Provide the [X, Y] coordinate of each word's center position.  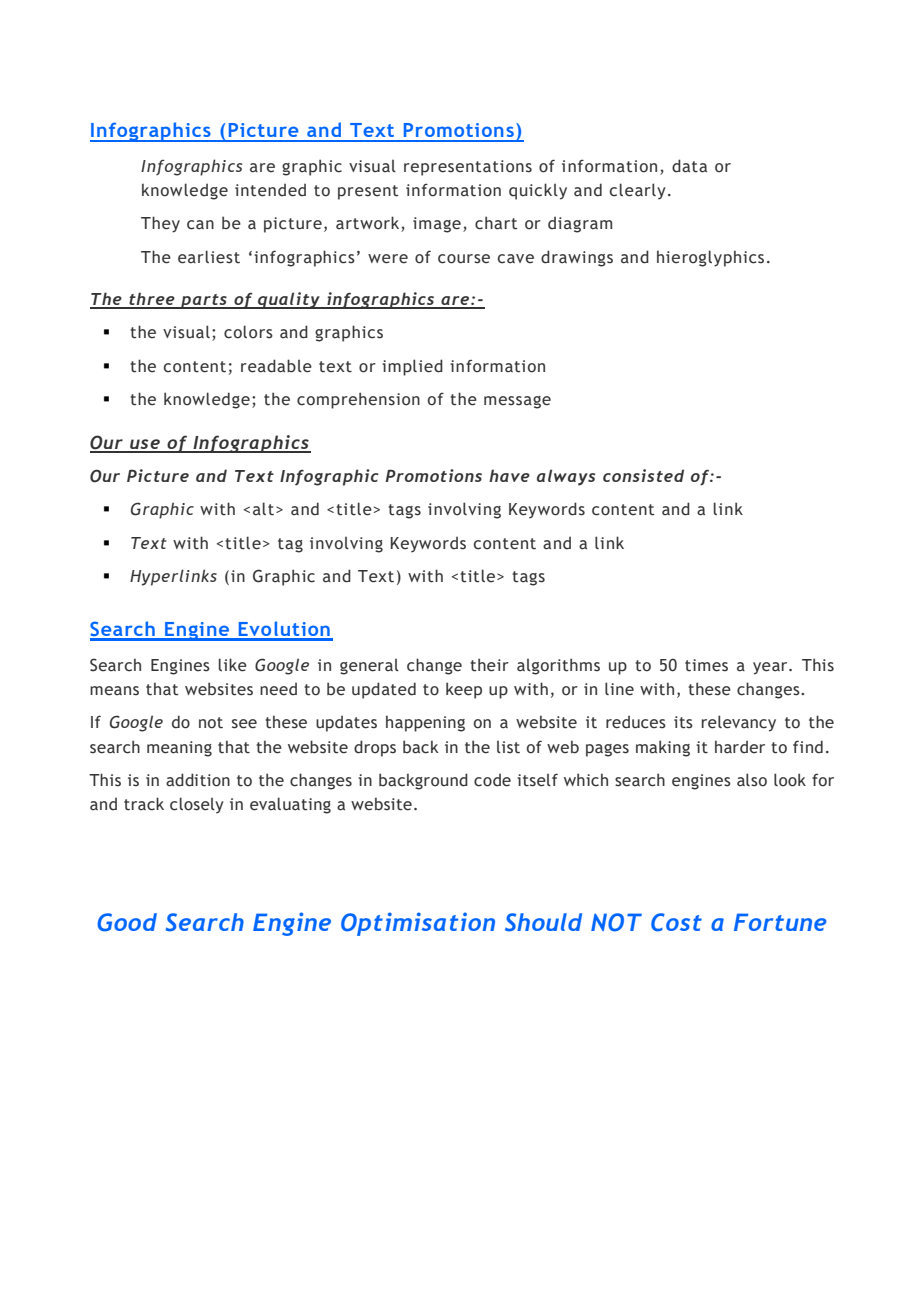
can [200, 225]
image [437, 225]
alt [265, 509]
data [689, 166]
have [509, 475]
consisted [643, 475]
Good [127, 922]
